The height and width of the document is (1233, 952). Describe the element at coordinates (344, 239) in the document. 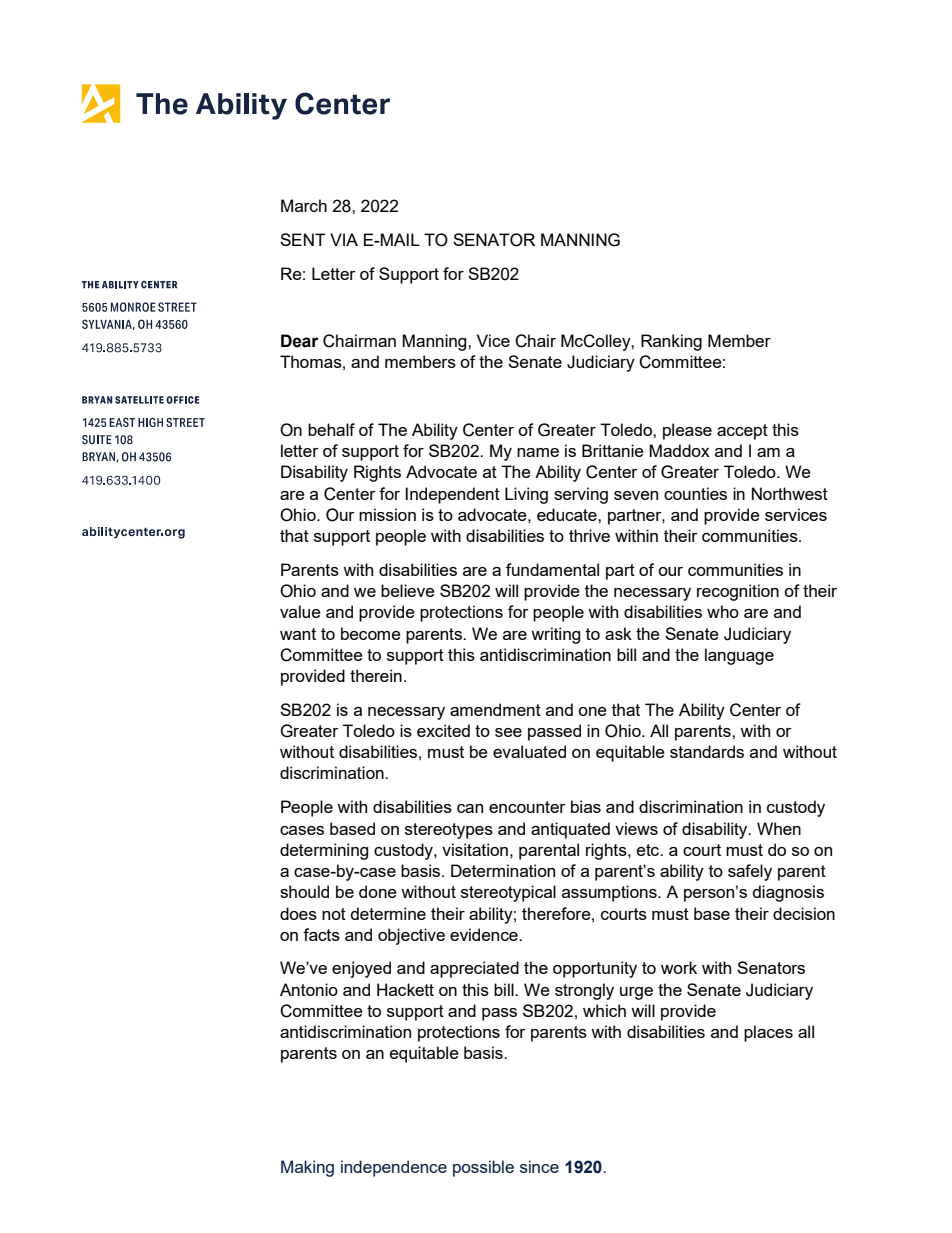

I see `VIA` at that location.
